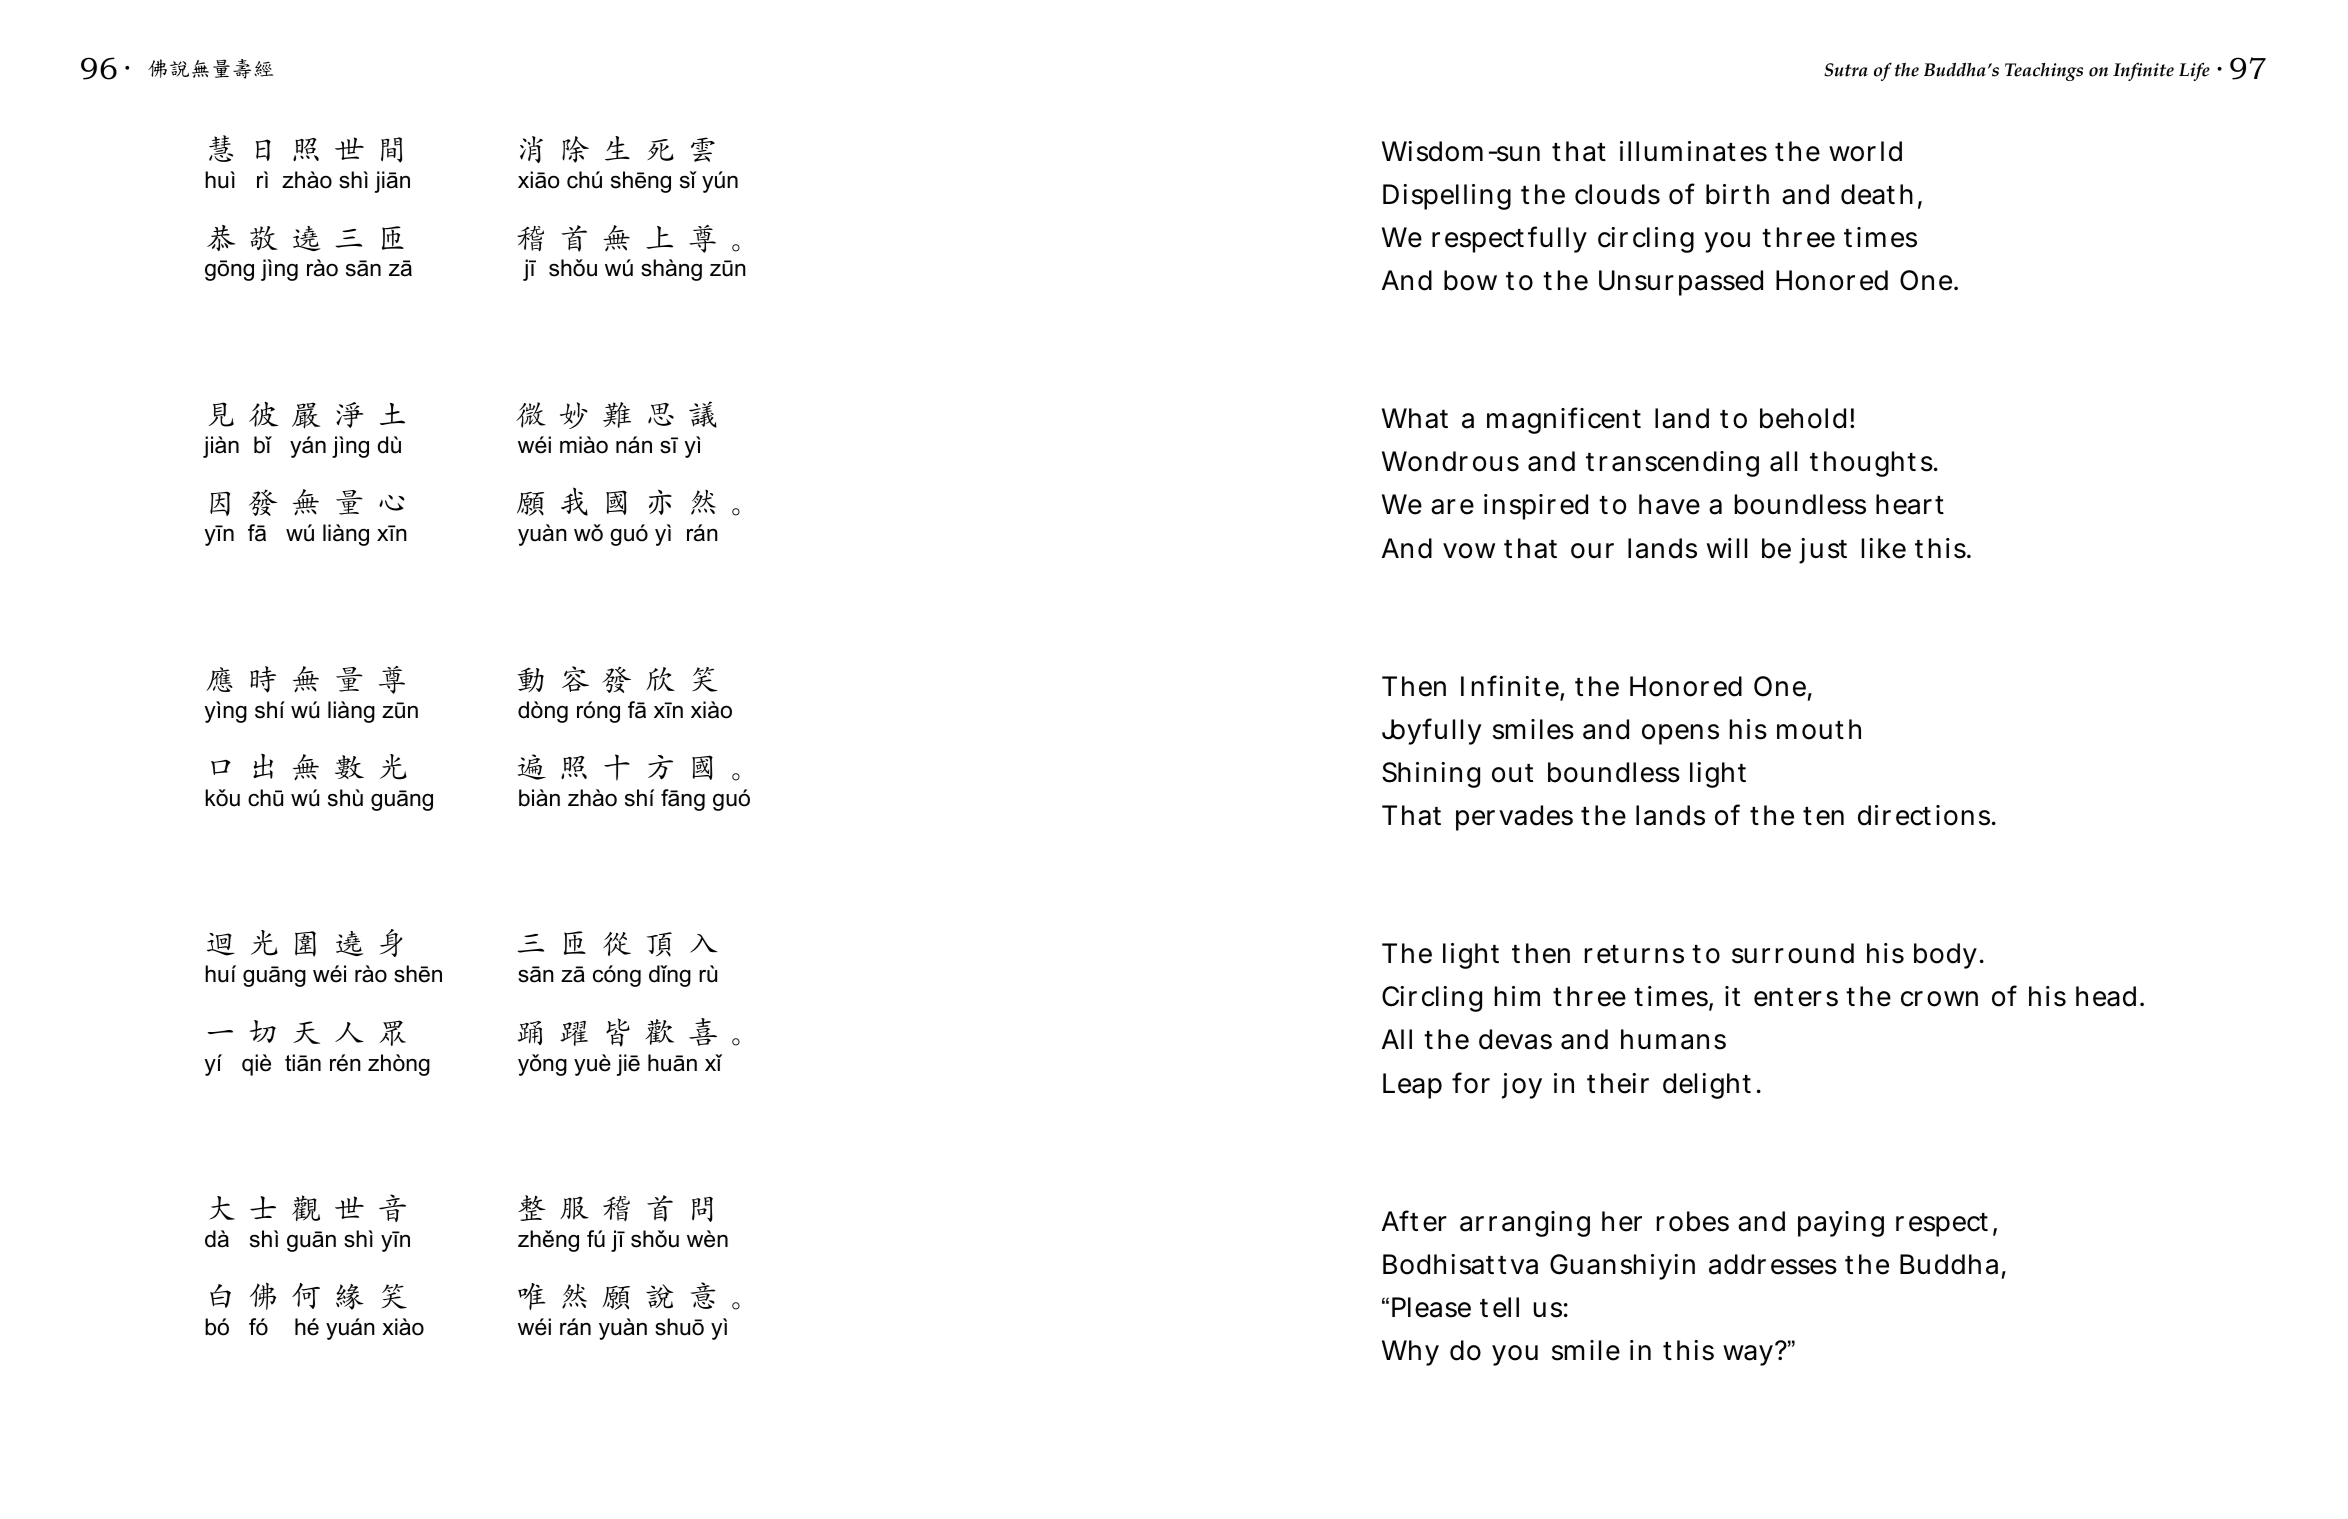  What do you see at coordinates (1499, 1307) in the document?
I see `tell` at bounding box center [1499, 1307].
